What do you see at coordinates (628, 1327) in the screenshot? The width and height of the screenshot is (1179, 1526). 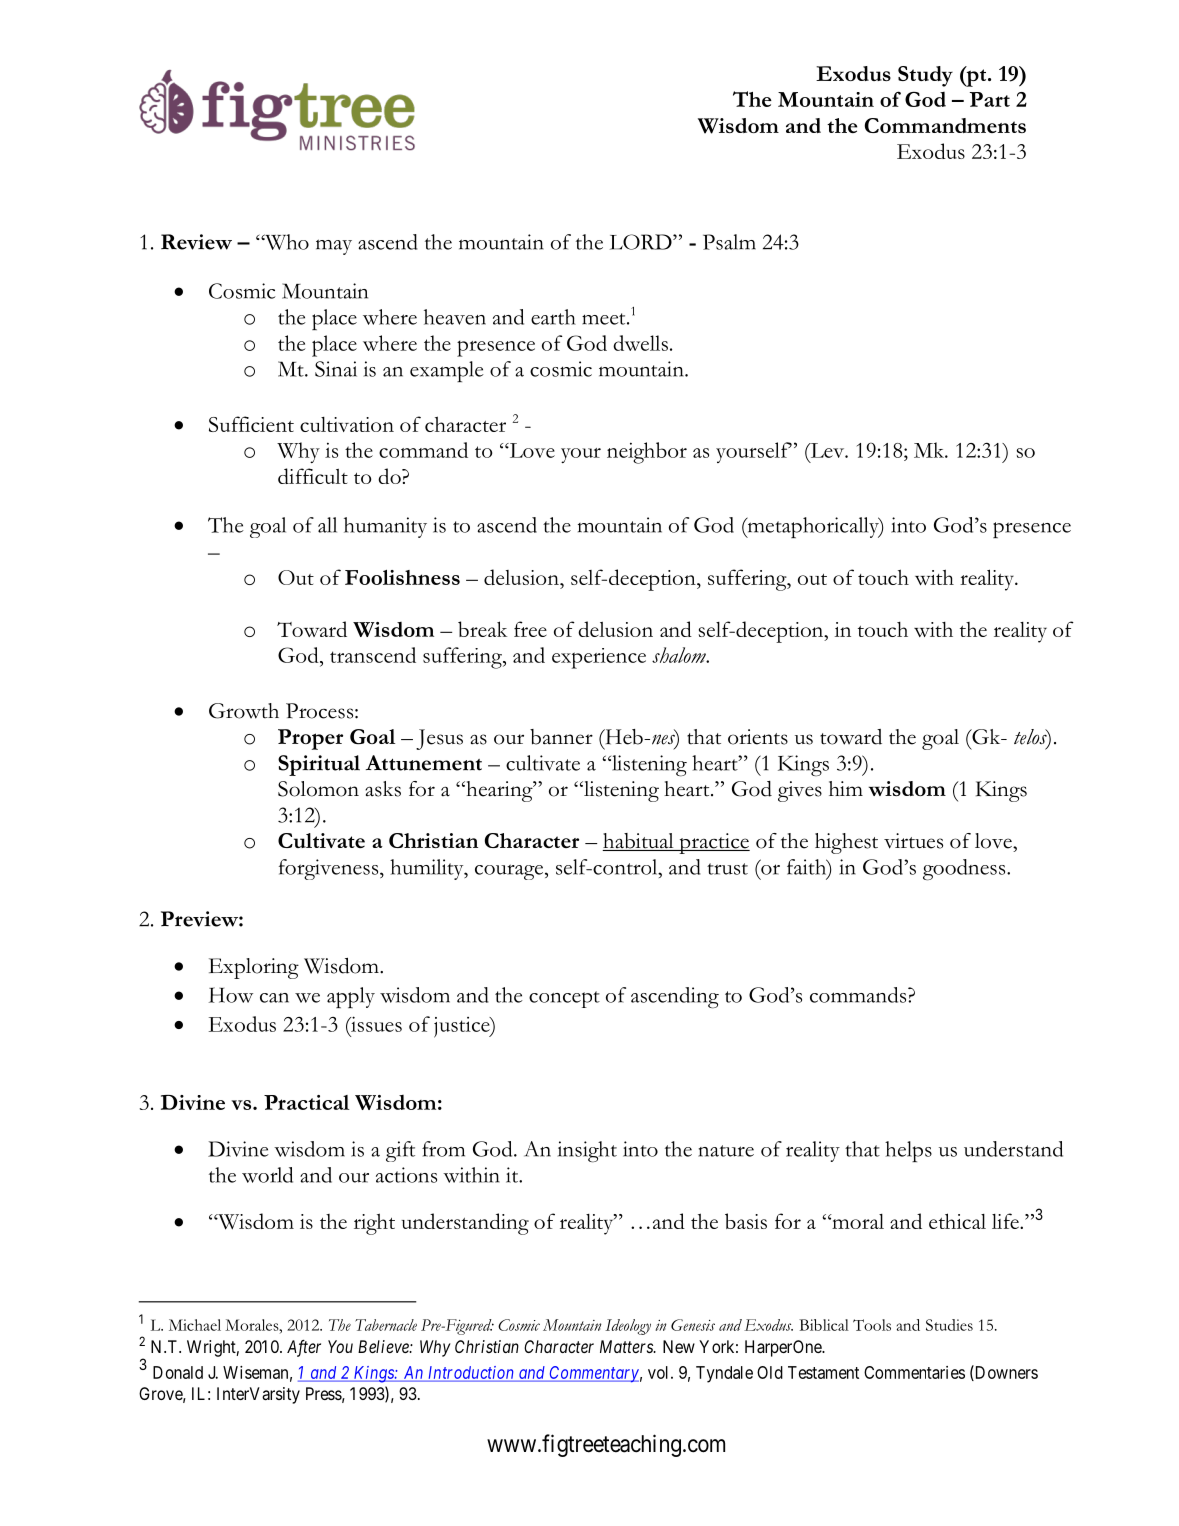 I see `Ideology` at bounding box center [628, 1327].
